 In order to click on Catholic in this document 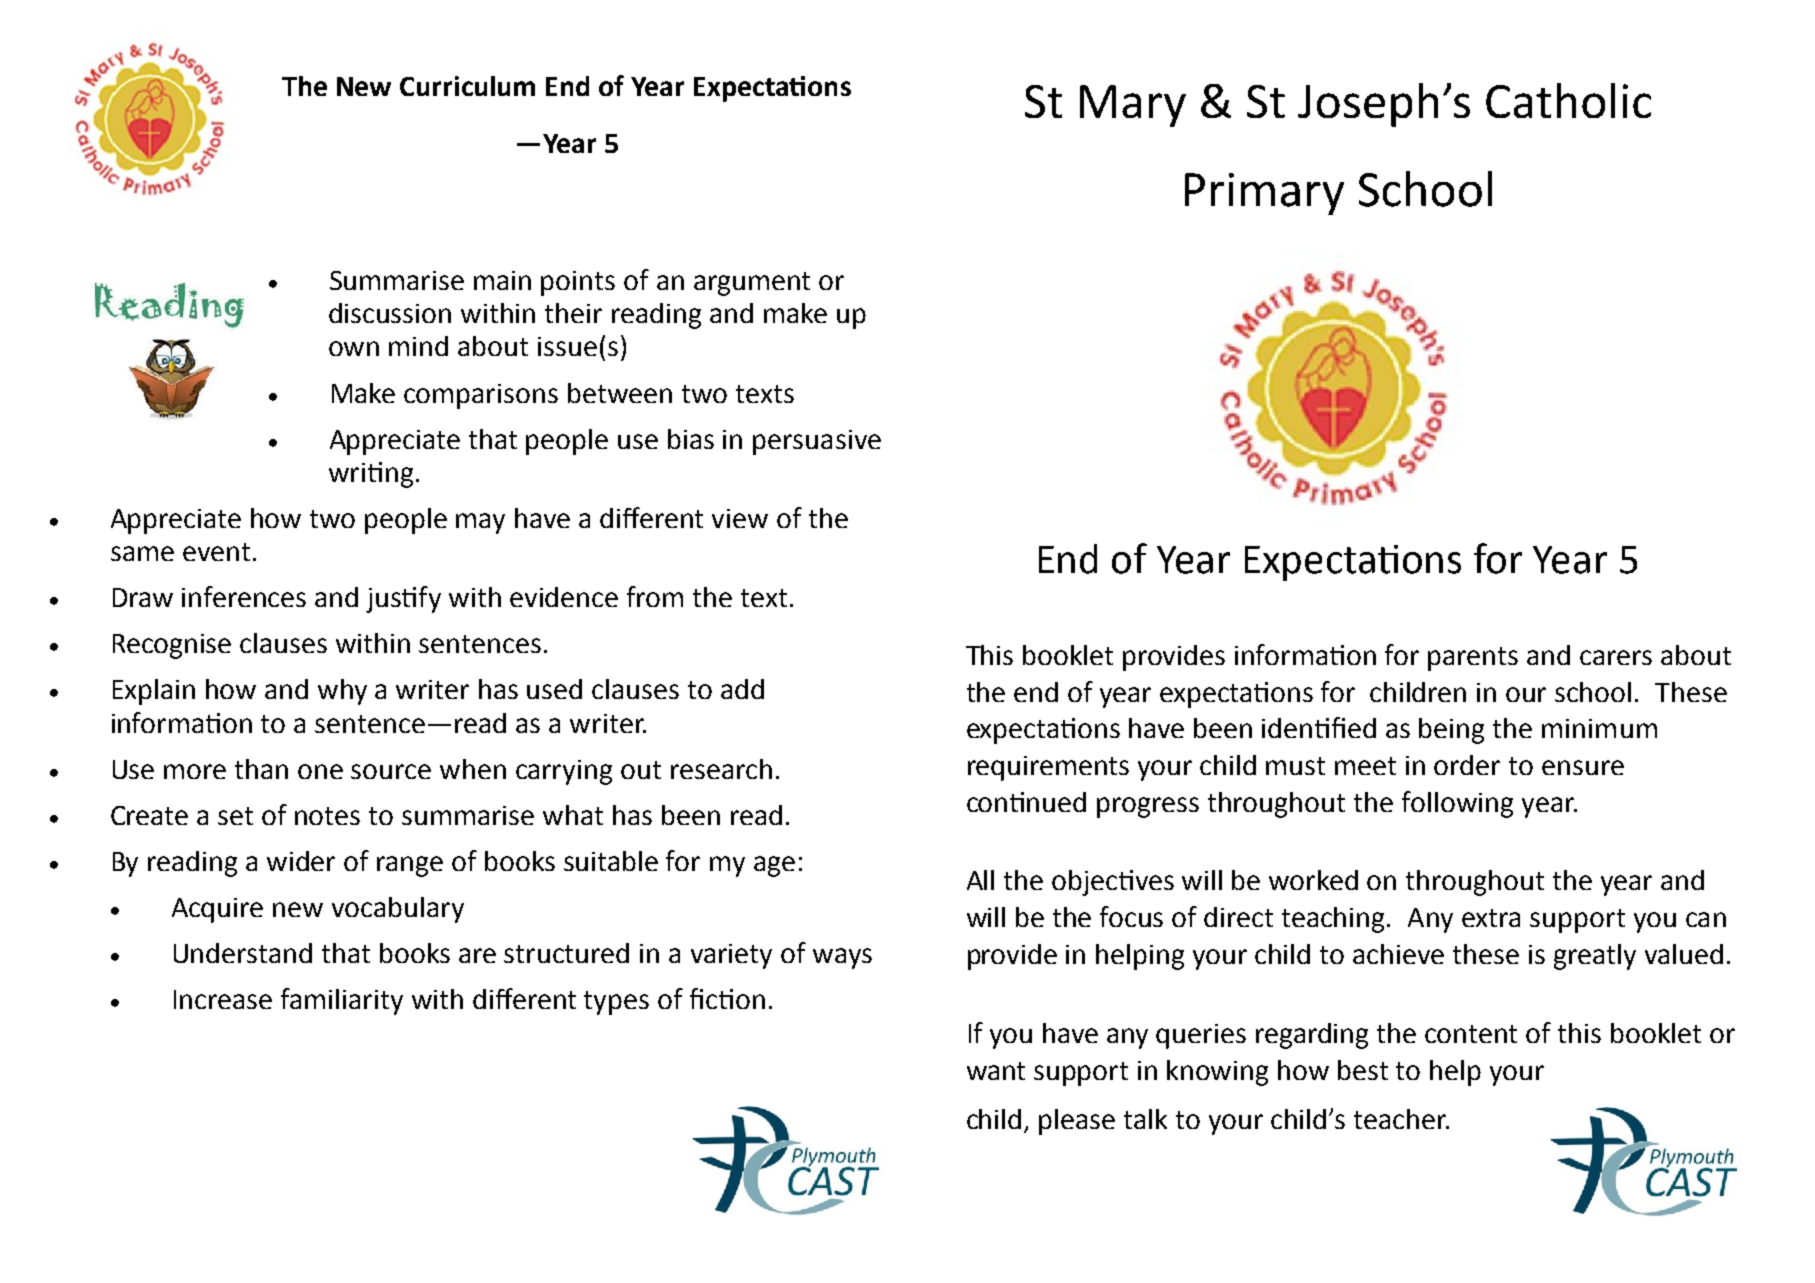, I will do `click(1568, 100)`.
